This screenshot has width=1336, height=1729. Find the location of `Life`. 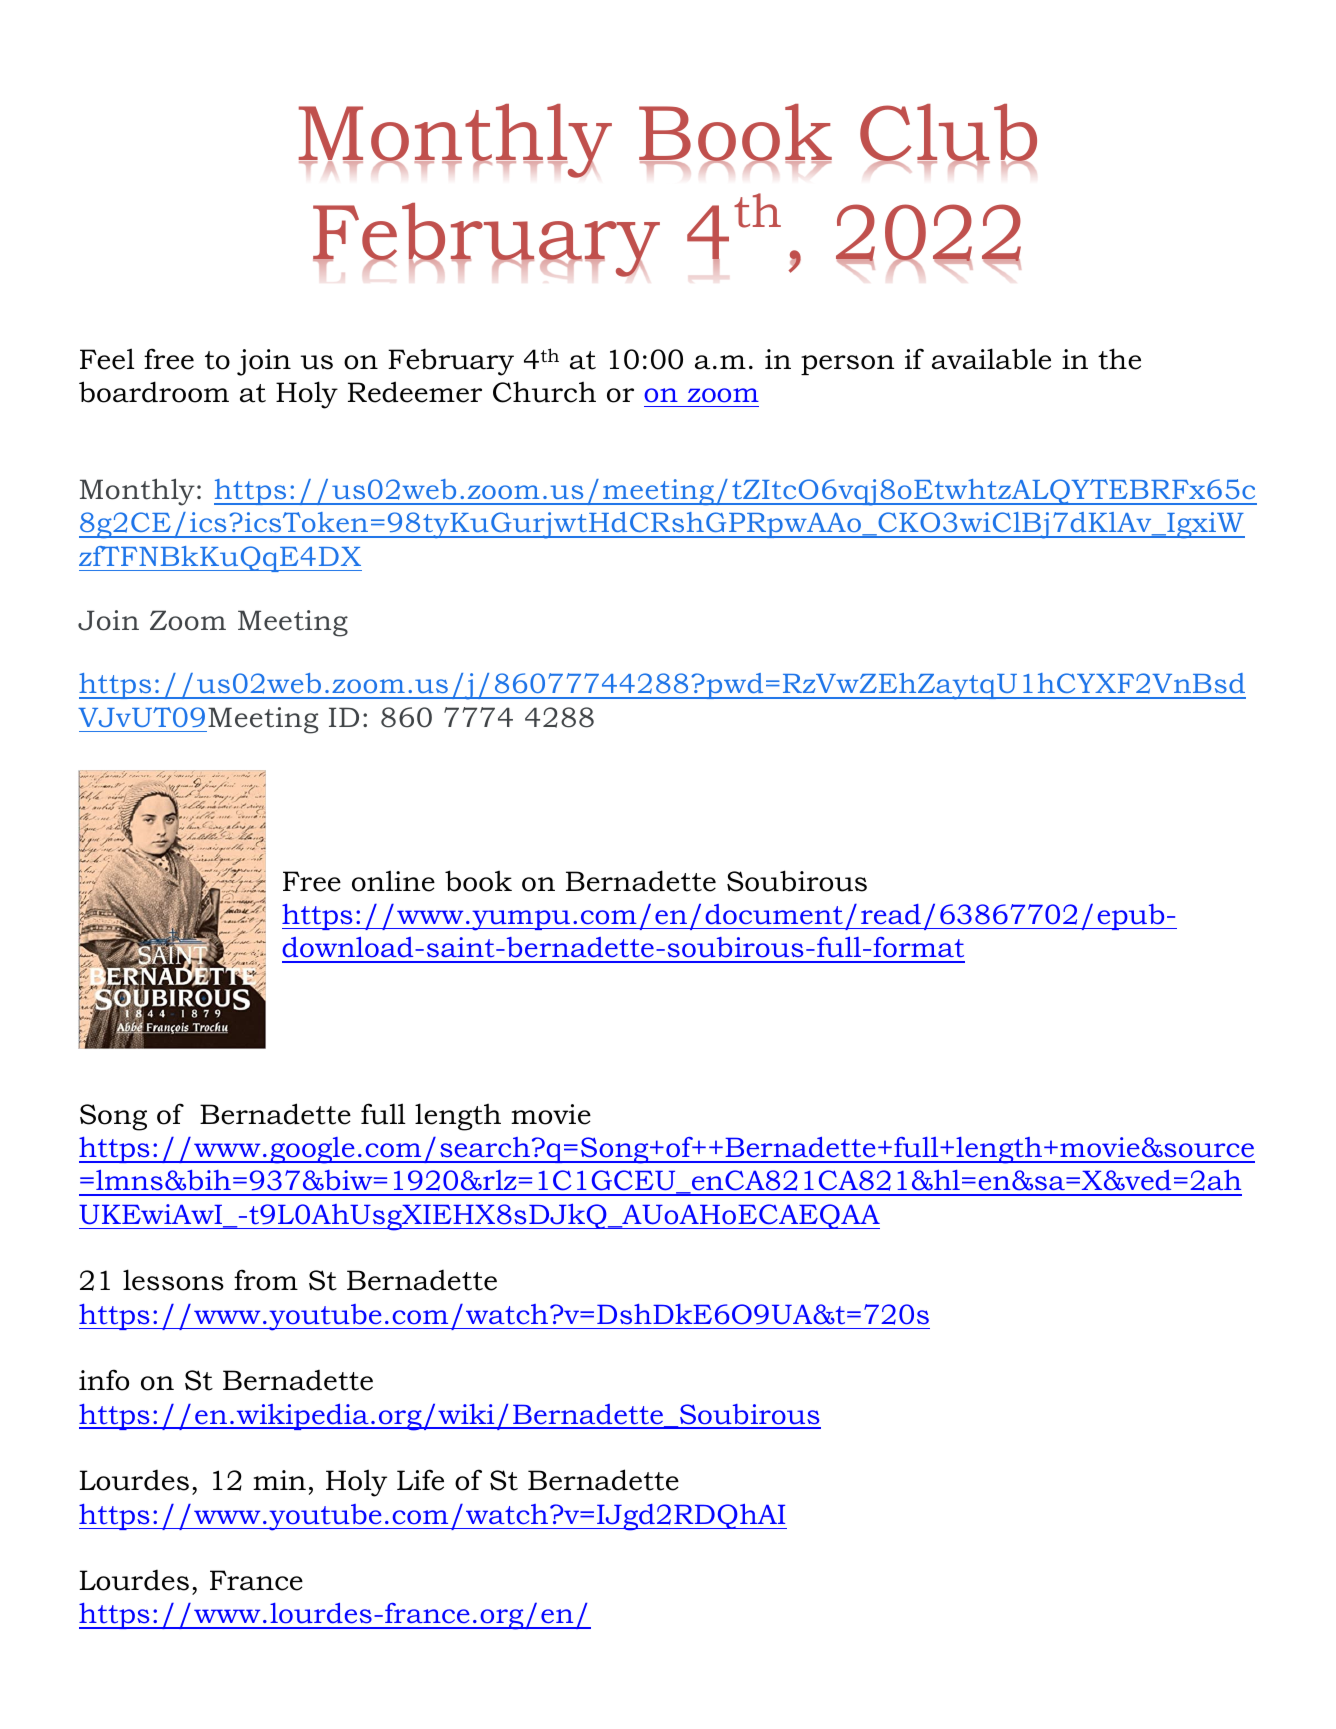

Life is located at coordinates (420, 1480).
